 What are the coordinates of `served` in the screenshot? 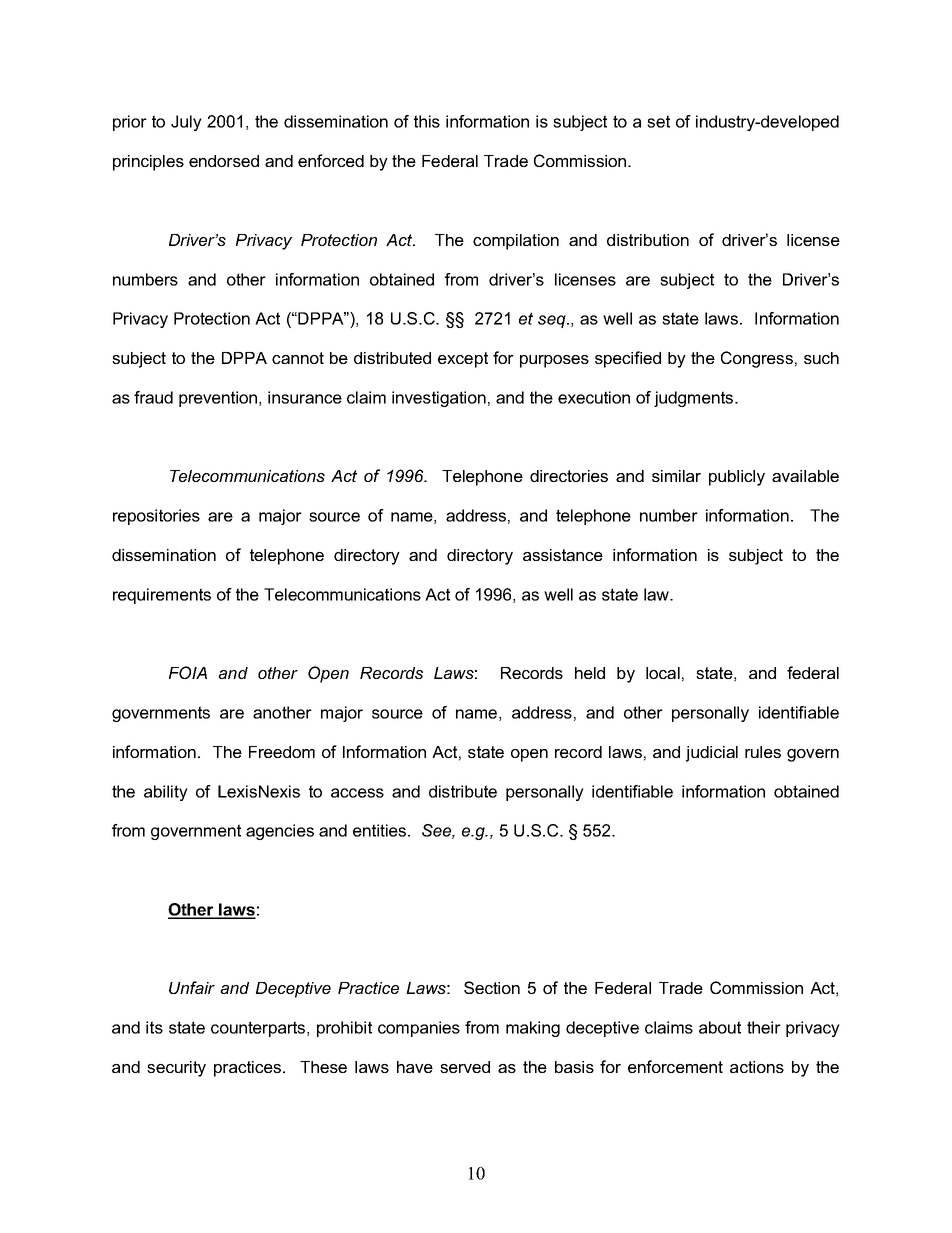 It's located at (465, 1067).
